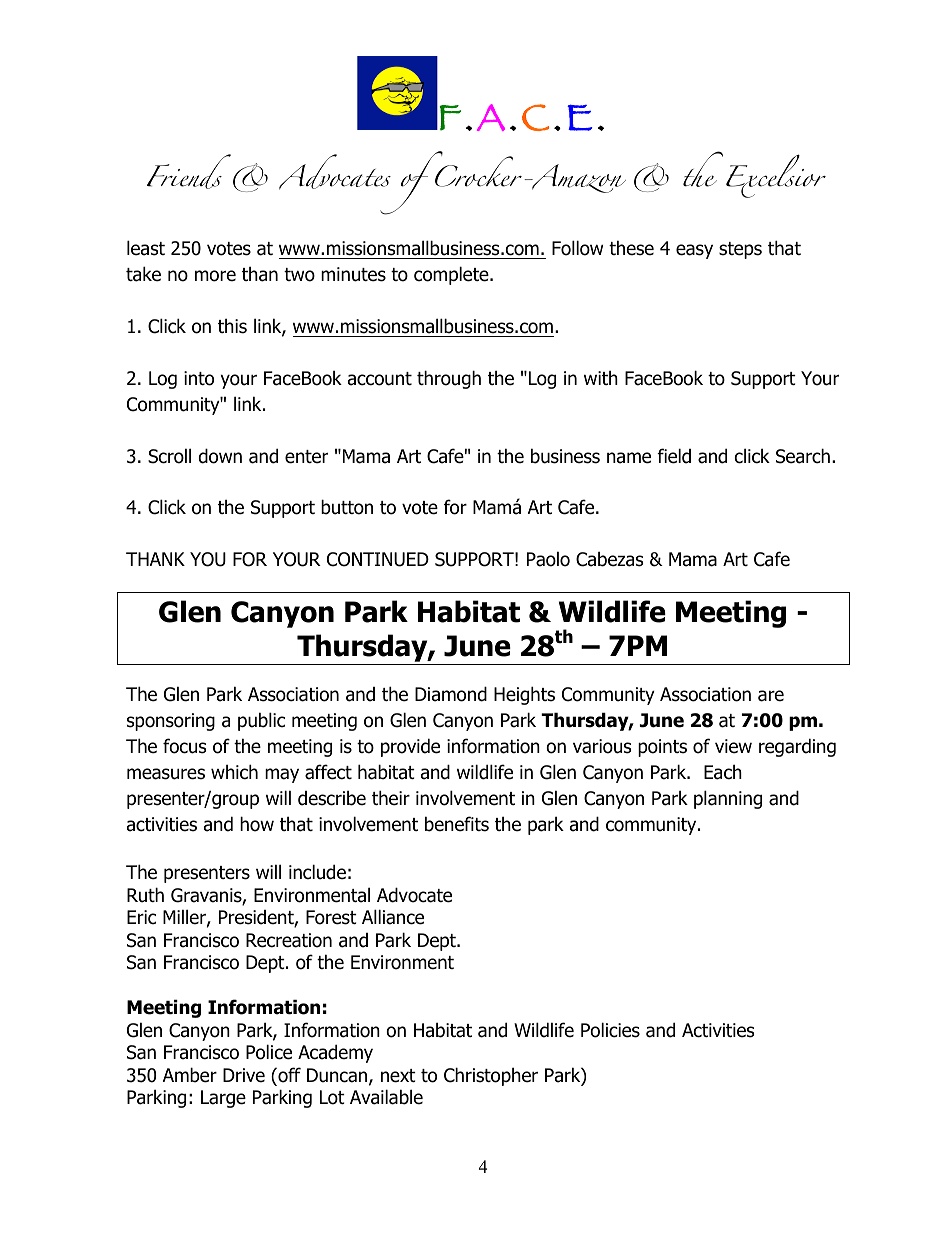  I want to click on Christopher, so click(491, 1076).
